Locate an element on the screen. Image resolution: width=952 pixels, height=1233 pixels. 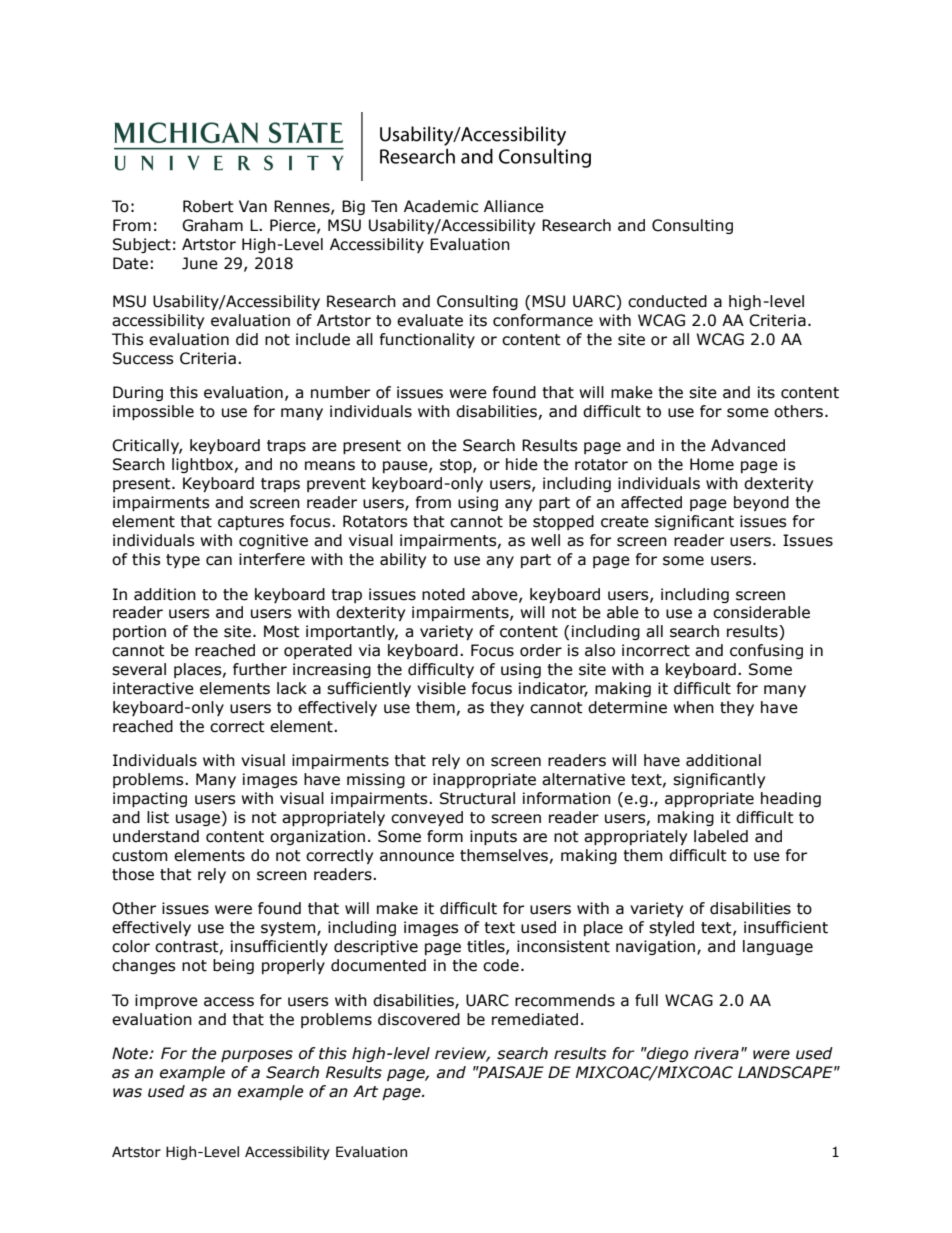
conducted is located at coordinates (667, 301).
